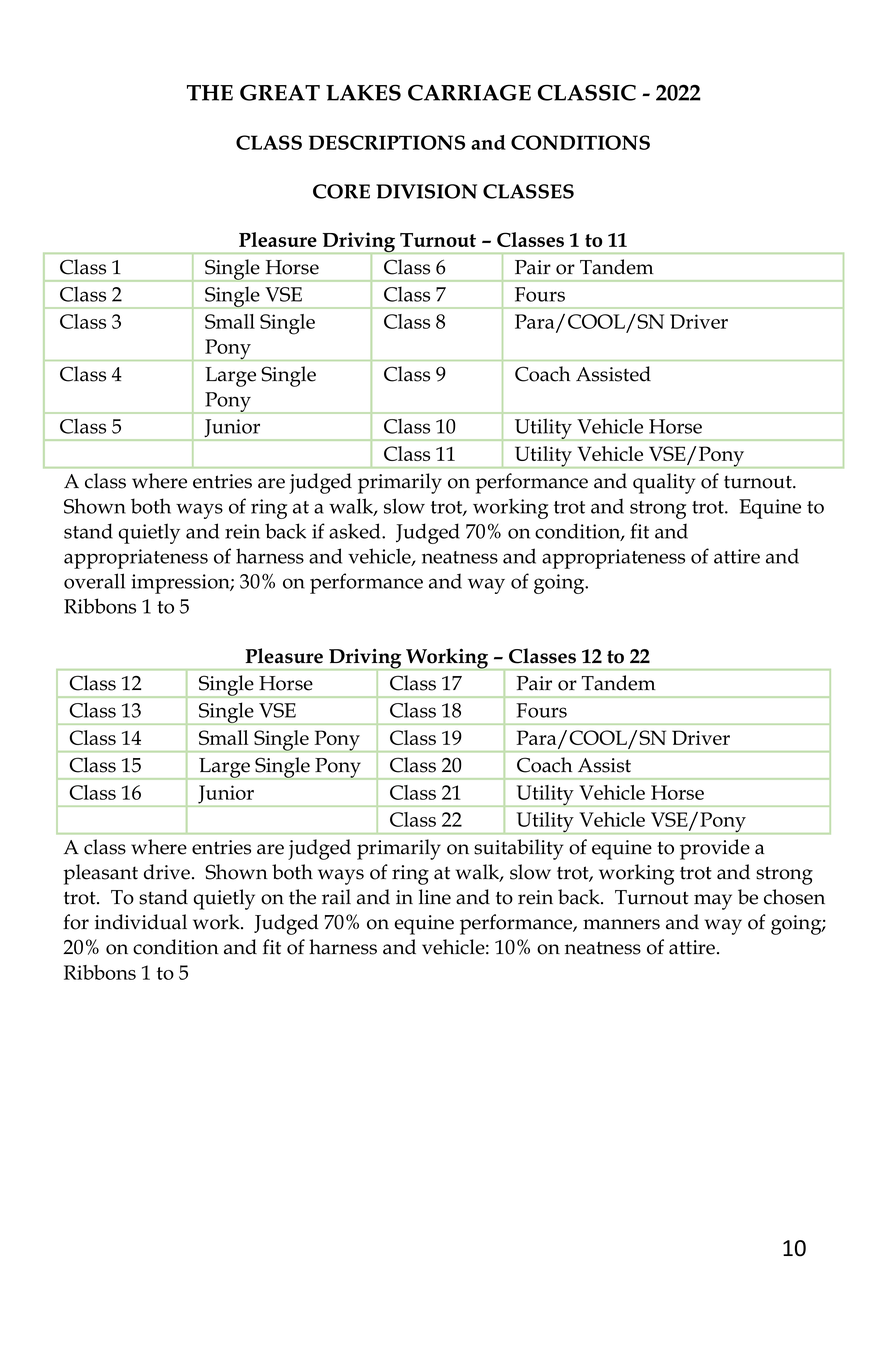  What do you see at coordinates (280, 92) in the screenshot?
I see `GREAT` at bounding box center [280, 92].
